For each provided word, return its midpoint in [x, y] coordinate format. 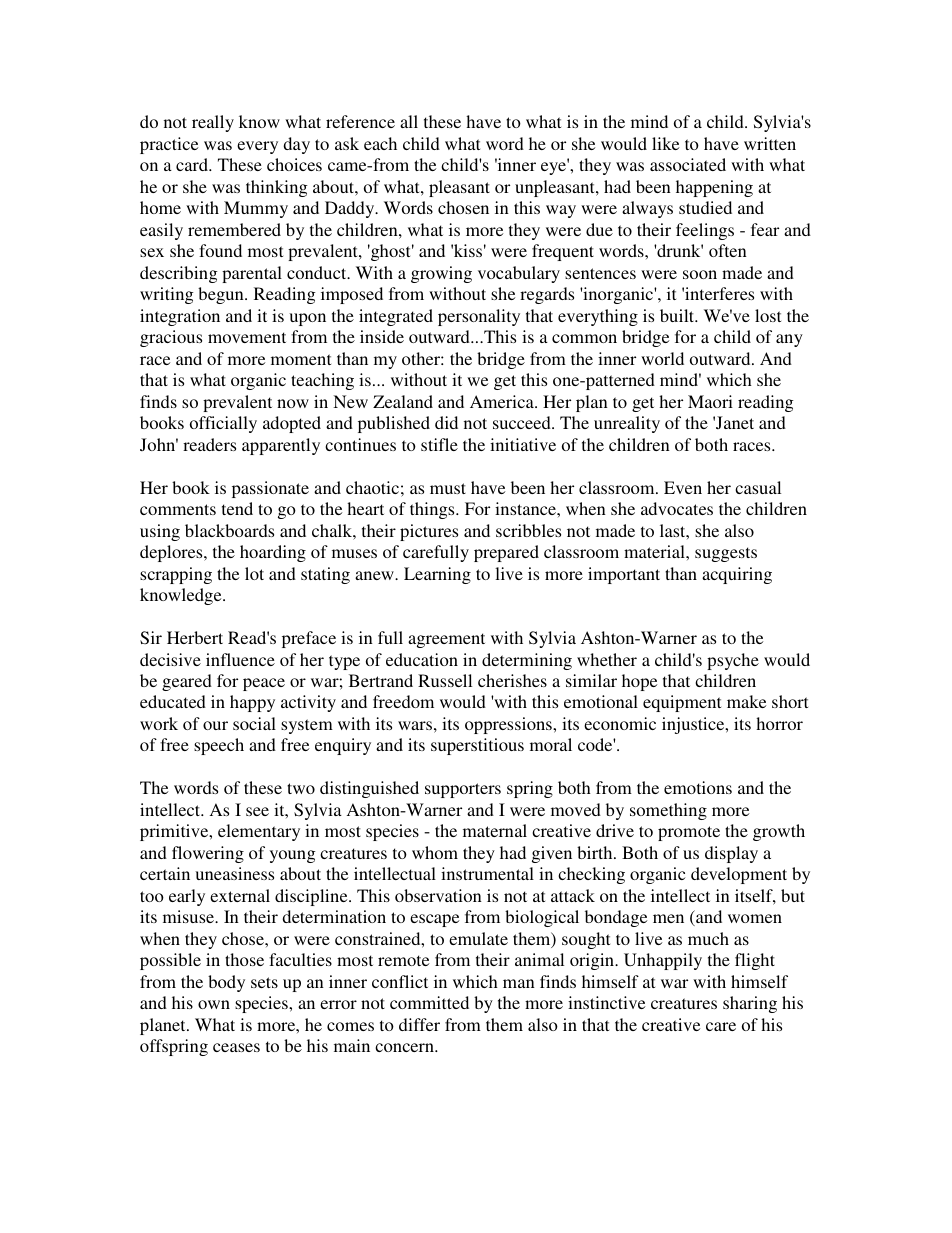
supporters [463, 790]
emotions [698, 787]
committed [429, 1002]
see [257, 811]
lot [254, 573]
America [503, 401]
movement [247, 337]
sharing [750, 1004]
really [213, 123]
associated [688, 164]
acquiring [737, 575]
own [214, 1004]
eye [555, 168]
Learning [437, 575]
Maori [710, 401]
